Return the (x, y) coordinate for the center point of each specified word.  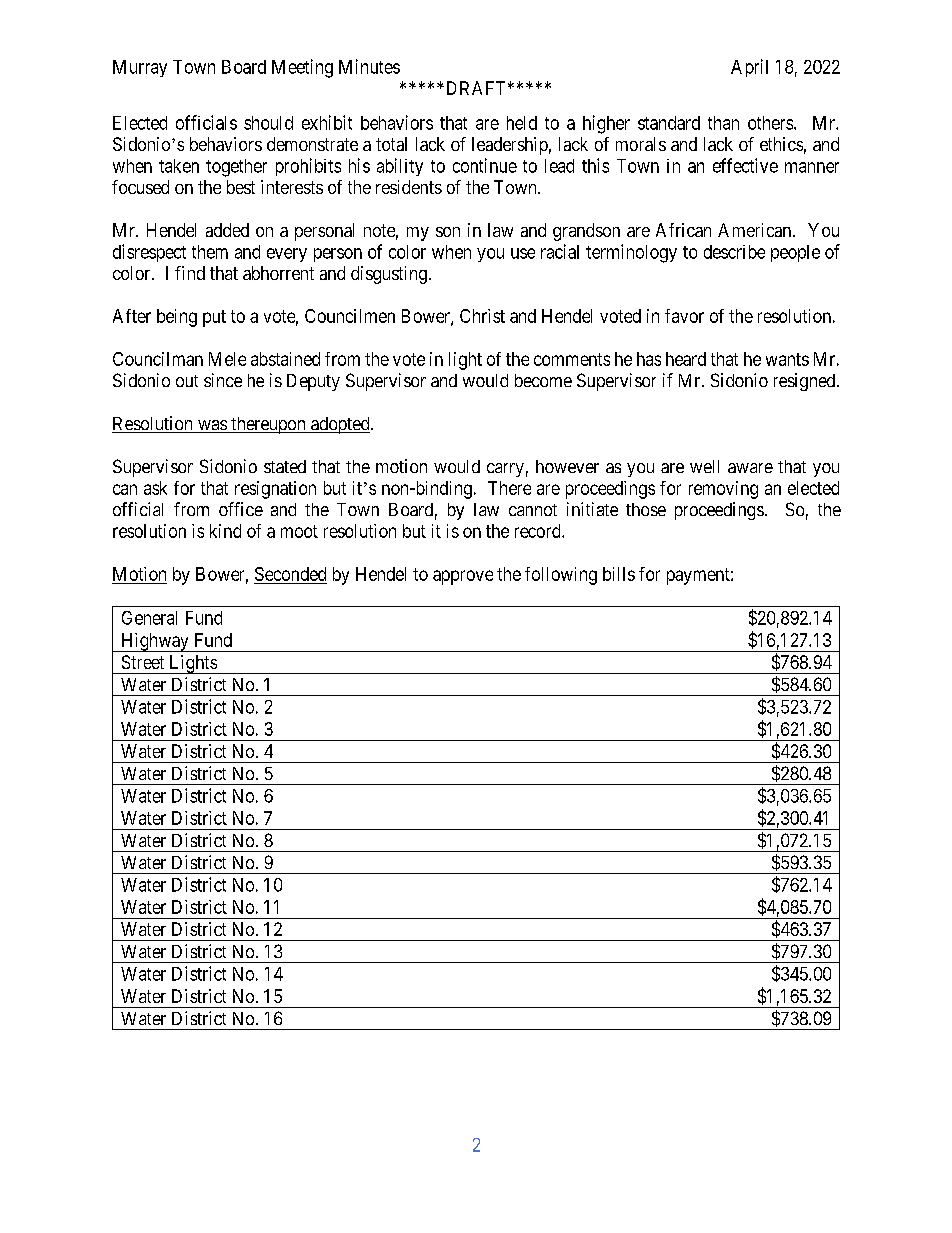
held (522, 123)
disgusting (389, 275)
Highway (155, 642)
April (749, 68)
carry (505, 470)
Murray (140, 68)
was (212, 426)
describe (734, 252)
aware (750, 468)
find (190, 273)
